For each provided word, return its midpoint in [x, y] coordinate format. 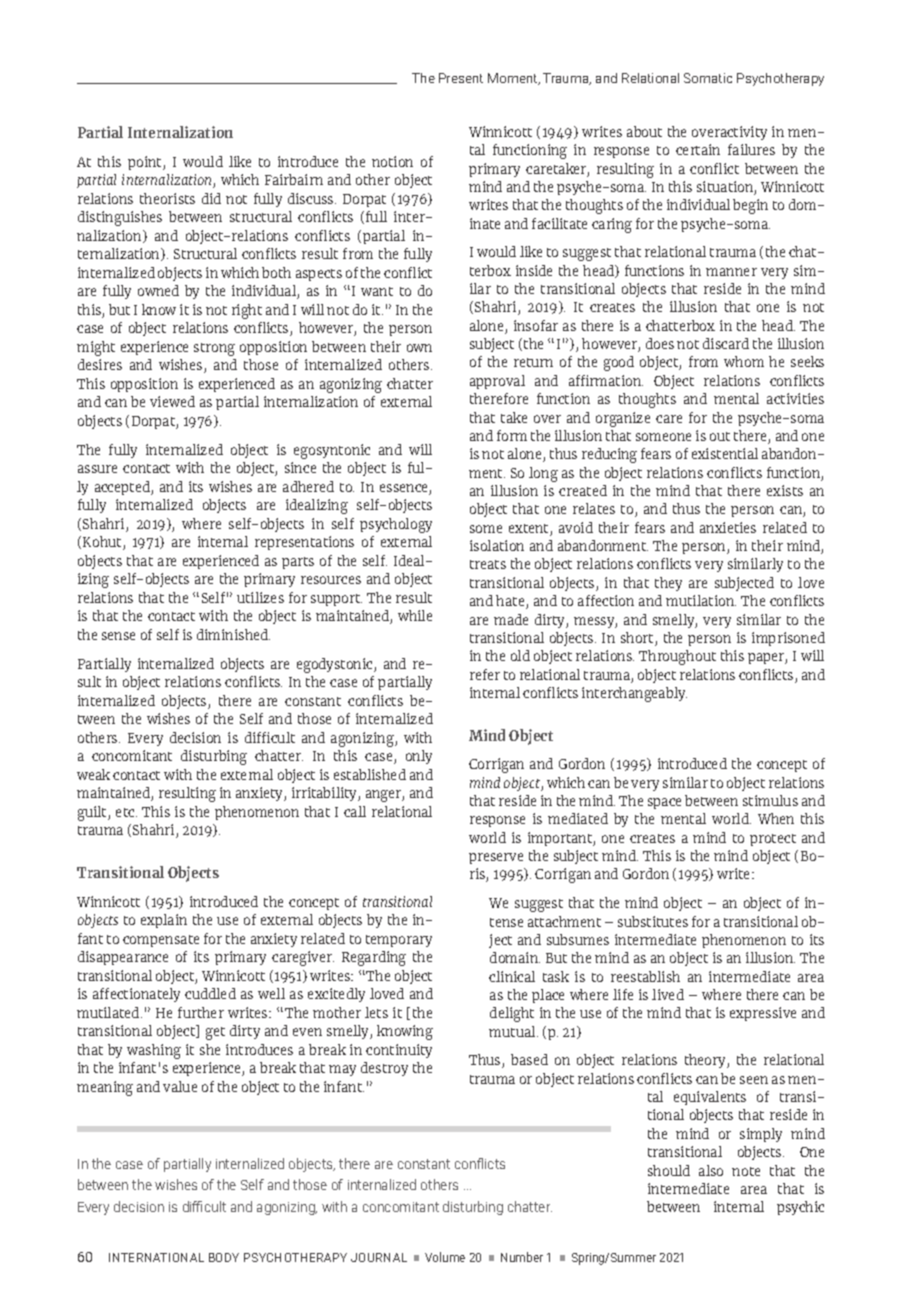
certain [698, 149]
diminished [233, 634]
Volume [445, 1257]
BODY [224, 1257]
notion [392, 161]
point [146, 163]
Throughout [677, 657]
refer [485, 674]
